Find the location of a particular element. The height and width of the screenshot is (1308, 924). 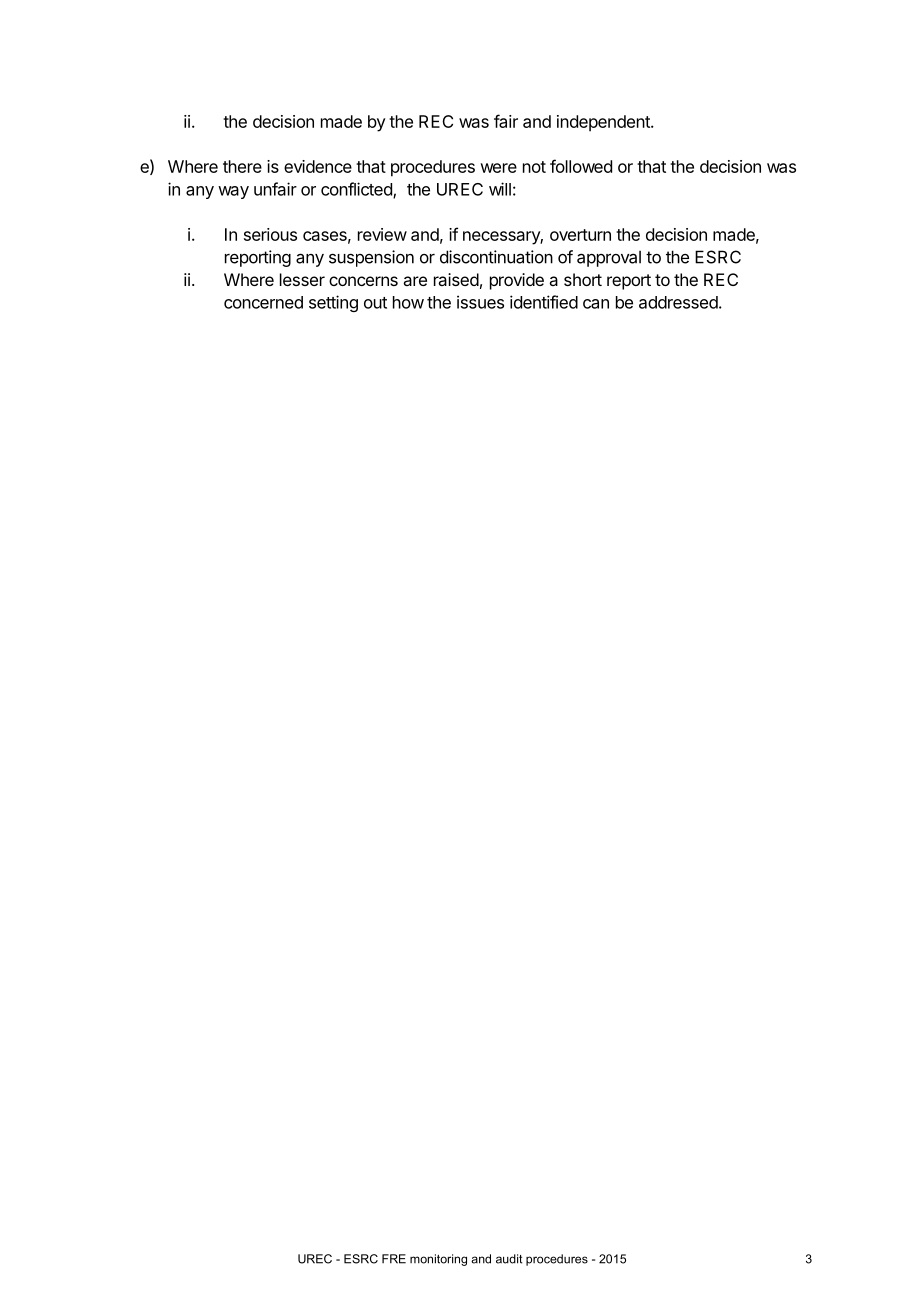

there is located at coordinates (242, 166).
